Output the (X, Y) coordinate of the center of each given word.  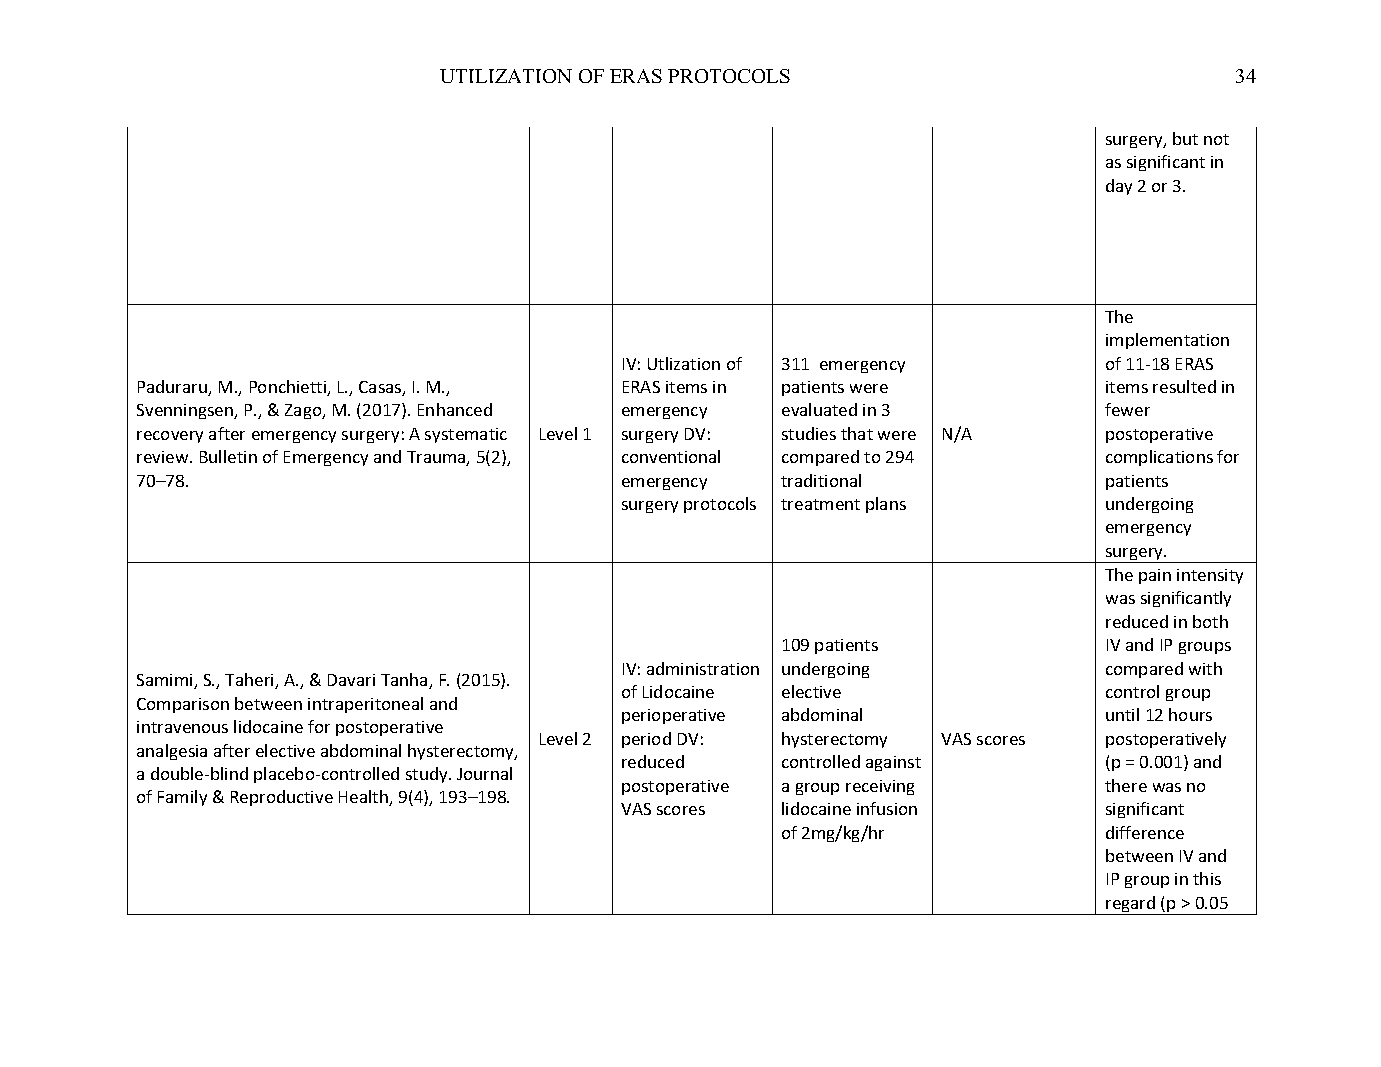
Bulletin (228, 456)
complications (1159, 458)
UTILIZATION (506, 76)
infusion (887, 808)
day (1119, 187)
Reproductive (282, 798)
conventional (671, 456)
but (1185, 138)
